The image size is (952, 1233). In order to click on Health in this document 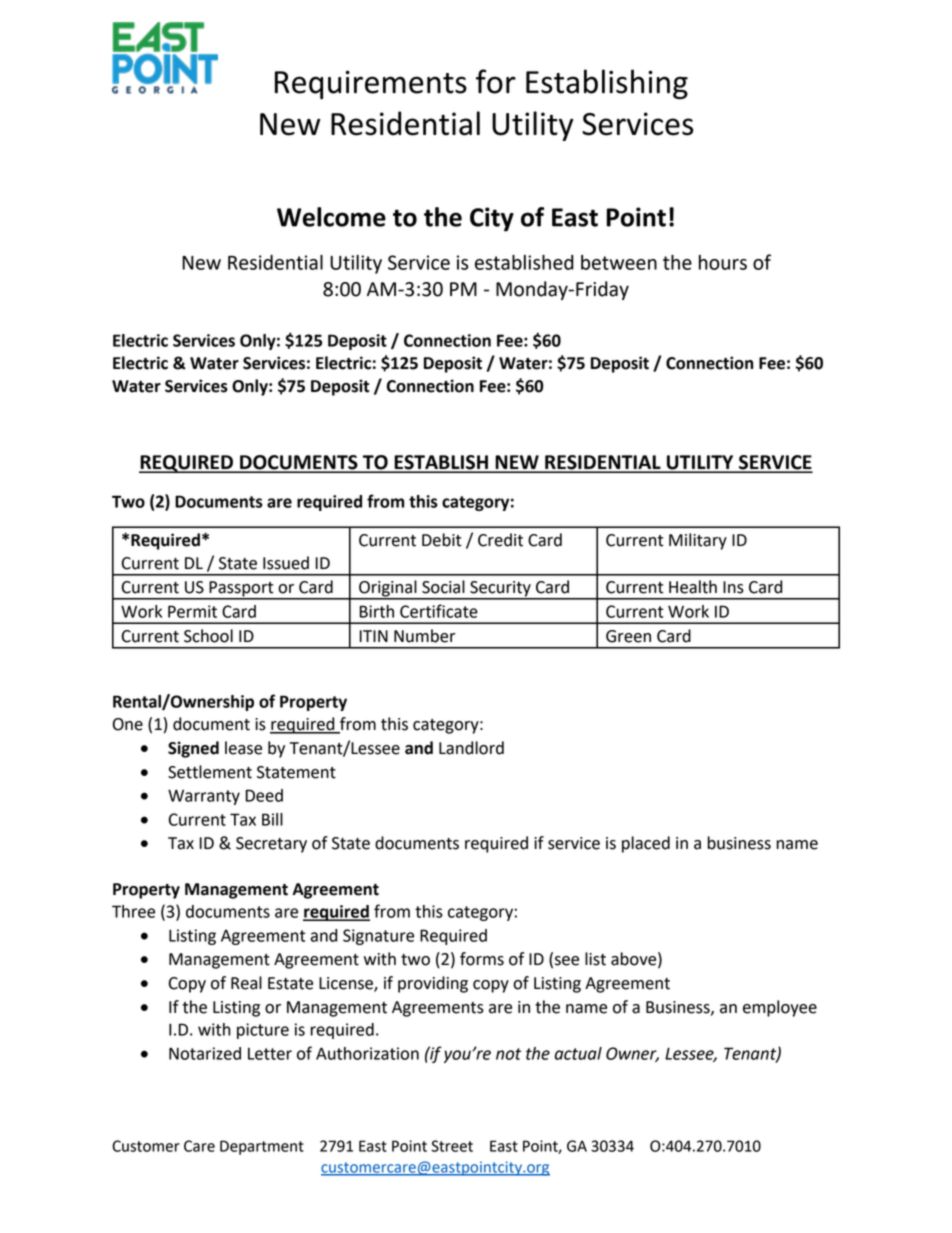, I will do `click(693, 587)`.
